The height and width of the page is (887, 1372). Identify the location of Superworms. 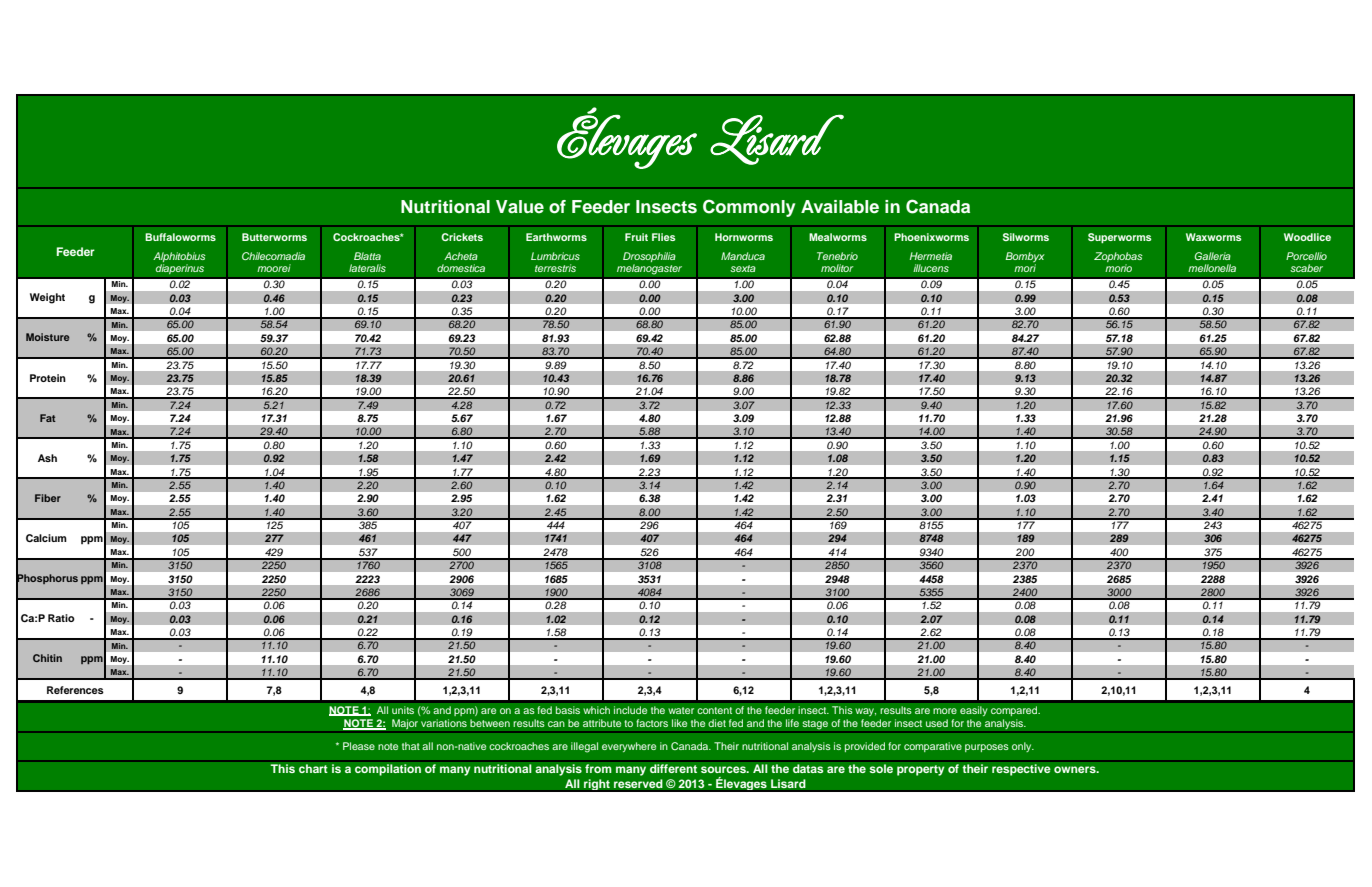
(1120, 238).
